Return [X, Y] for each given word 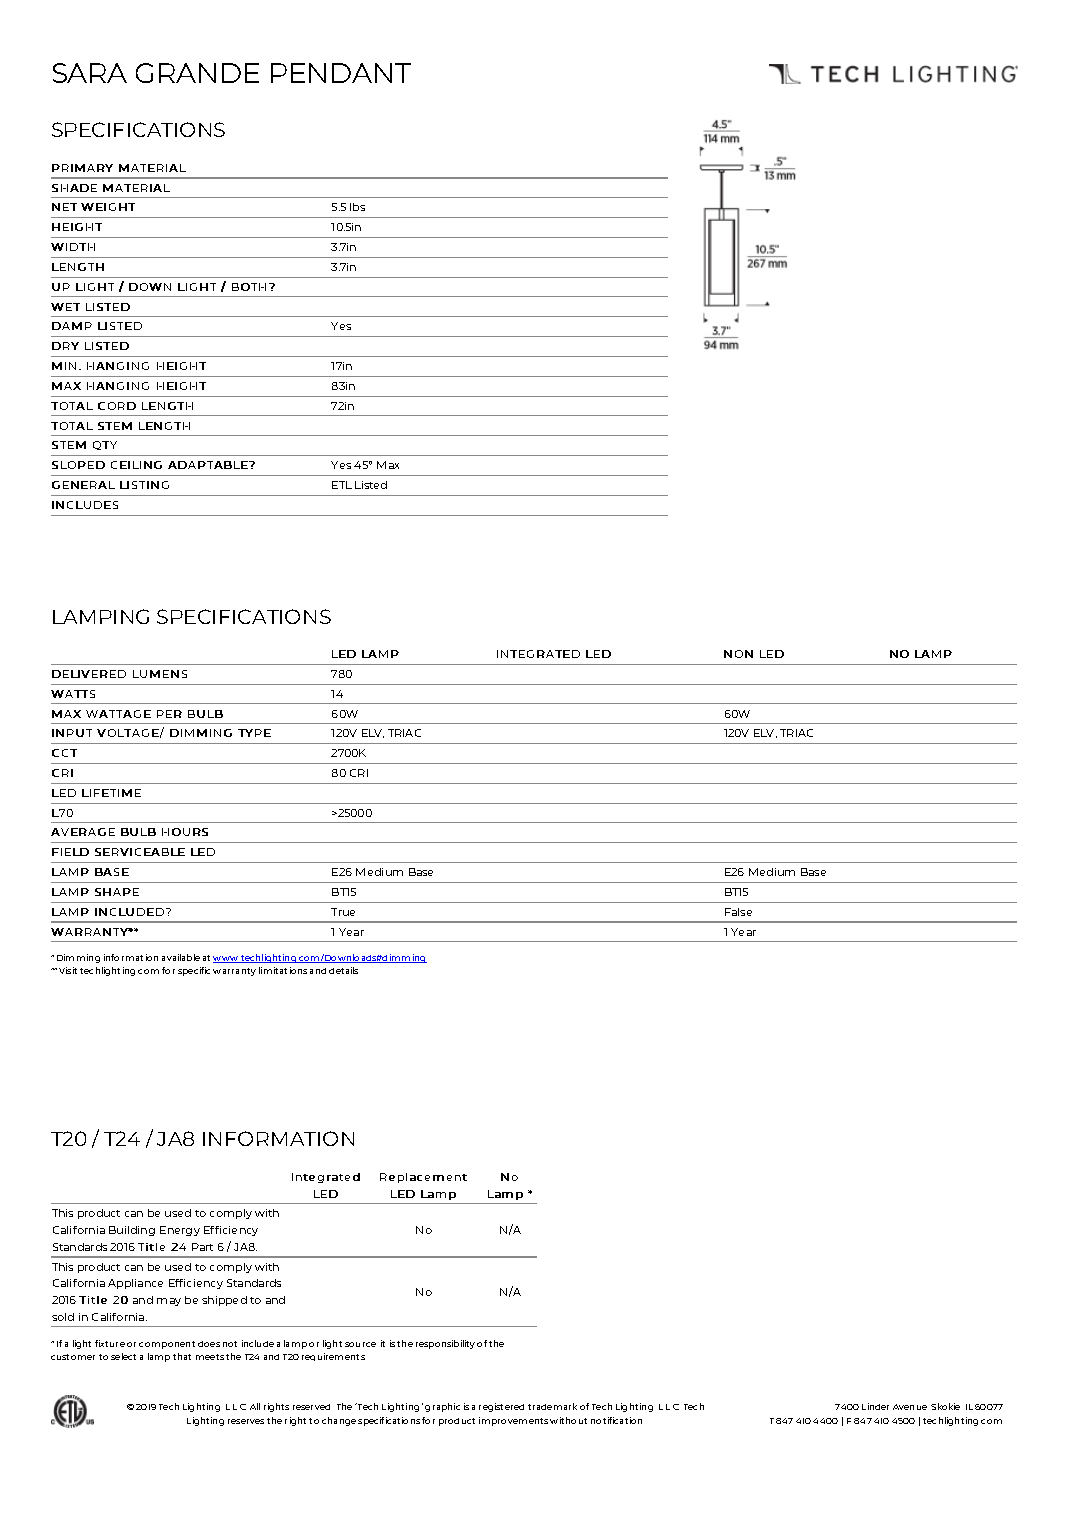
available [181, 957]
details [343, 970]
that [182, 1356]
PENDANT [341, 73]
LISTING [144, 485]
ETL [342, 485]
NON [738, 654]
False [738, 912]
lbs [357, 207]
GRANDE [197, 73]
